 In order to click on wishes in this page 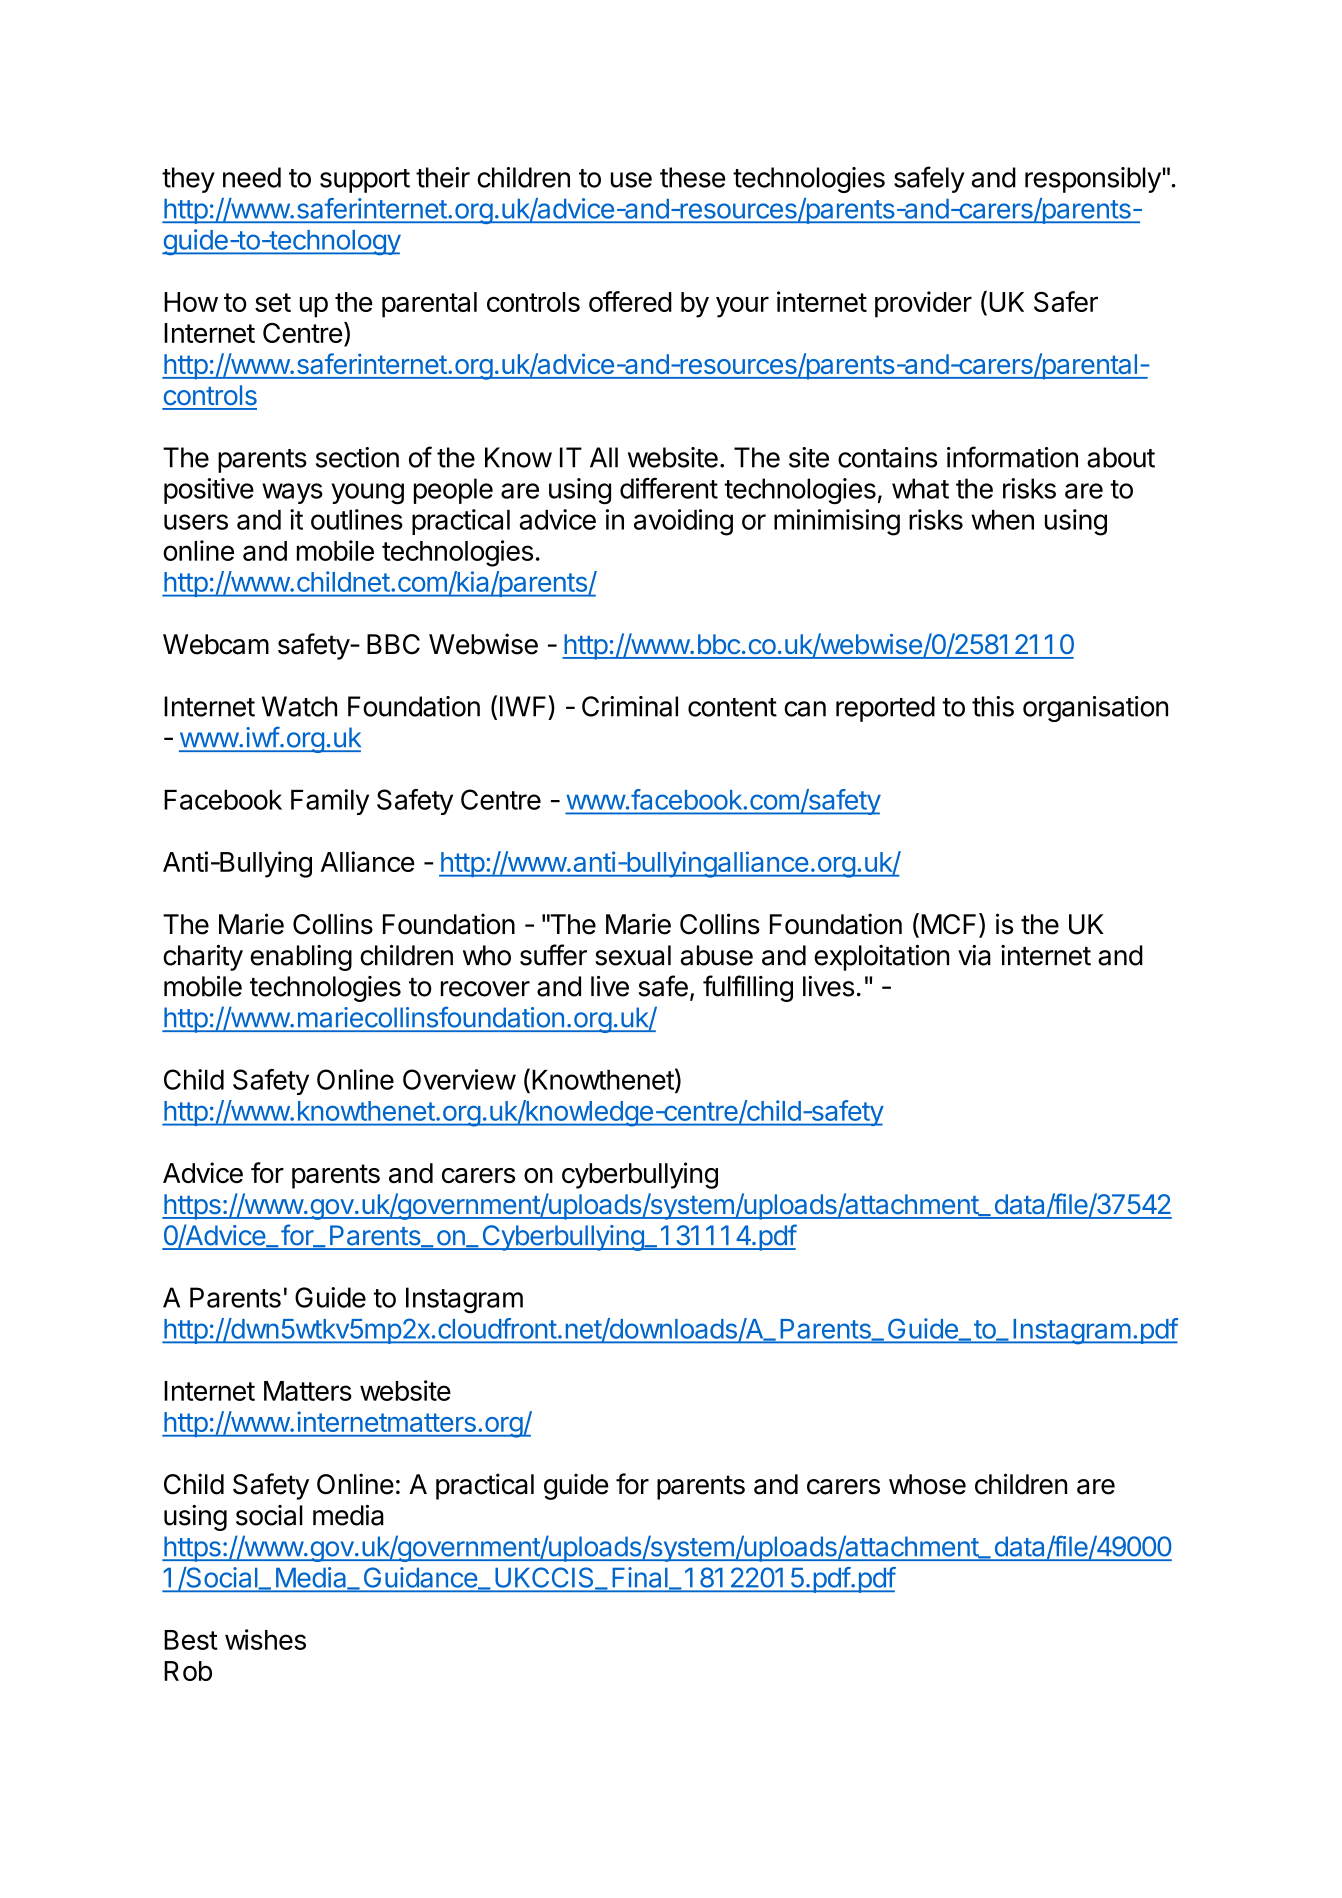, I will do `click(265, 1639)`.
